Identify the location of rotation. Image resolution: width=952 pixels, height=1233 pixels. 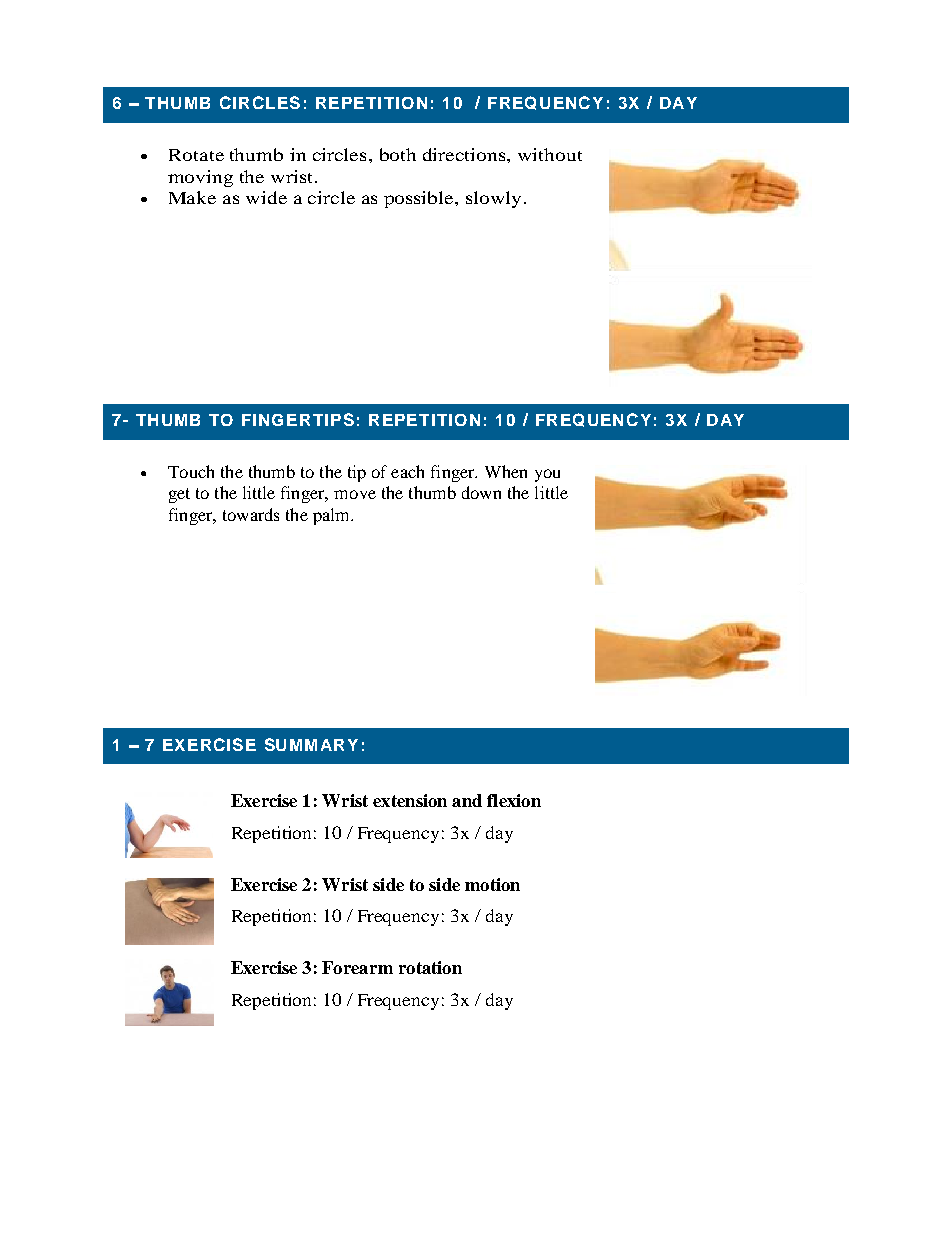
(430, 967).
